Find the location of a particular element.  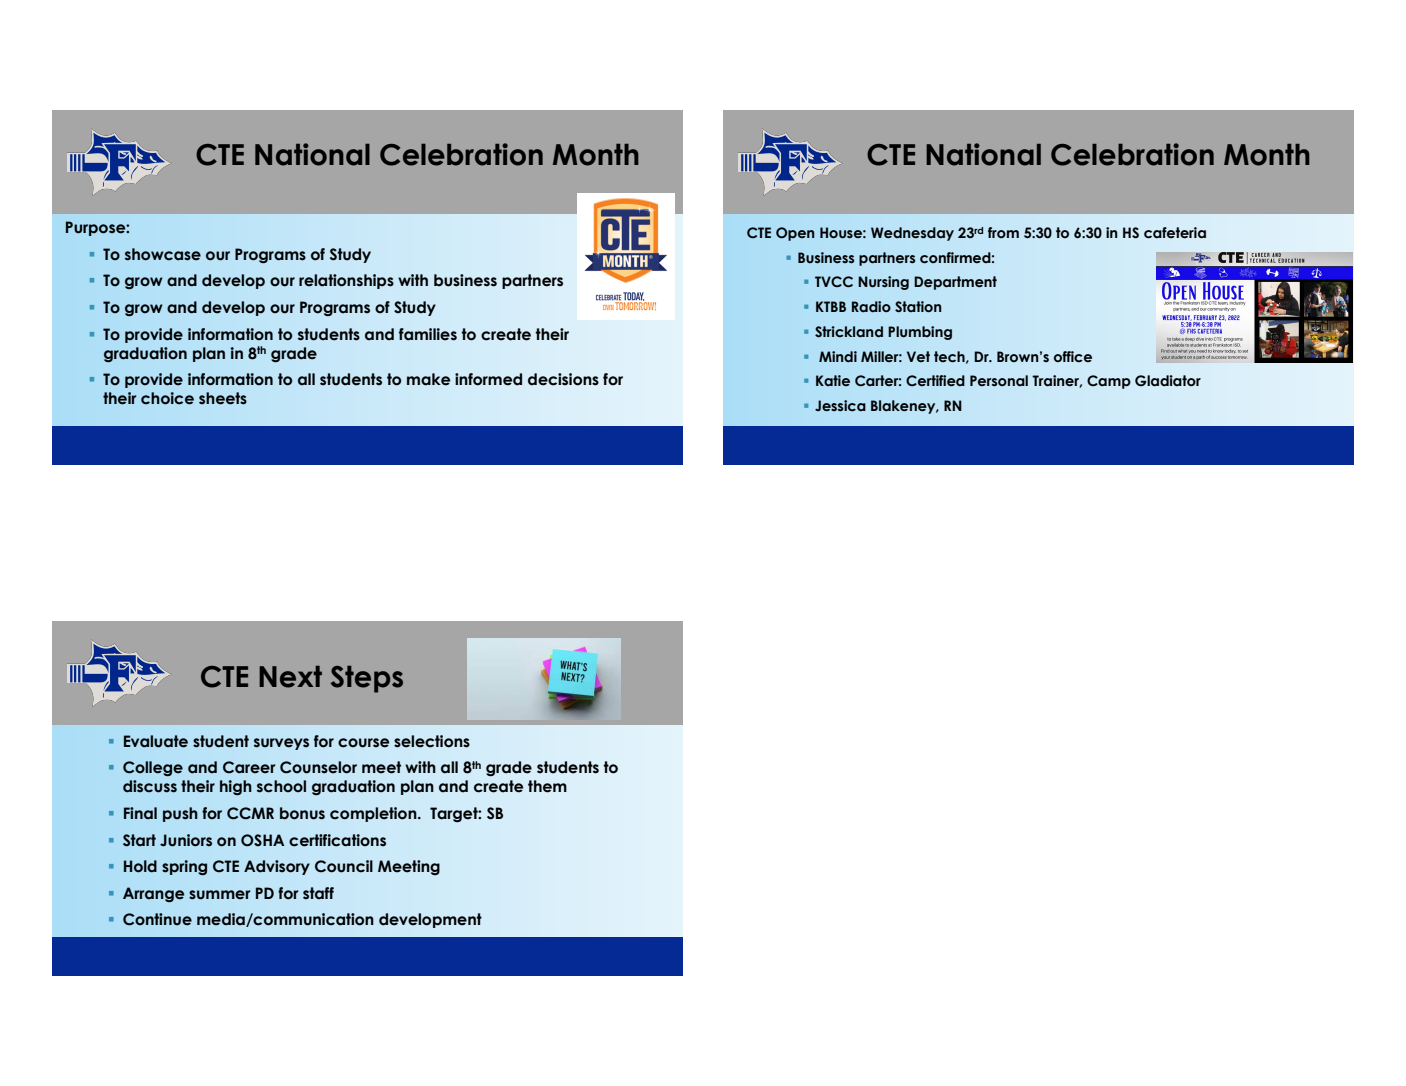

Next is located at coordinates (290, 677).
